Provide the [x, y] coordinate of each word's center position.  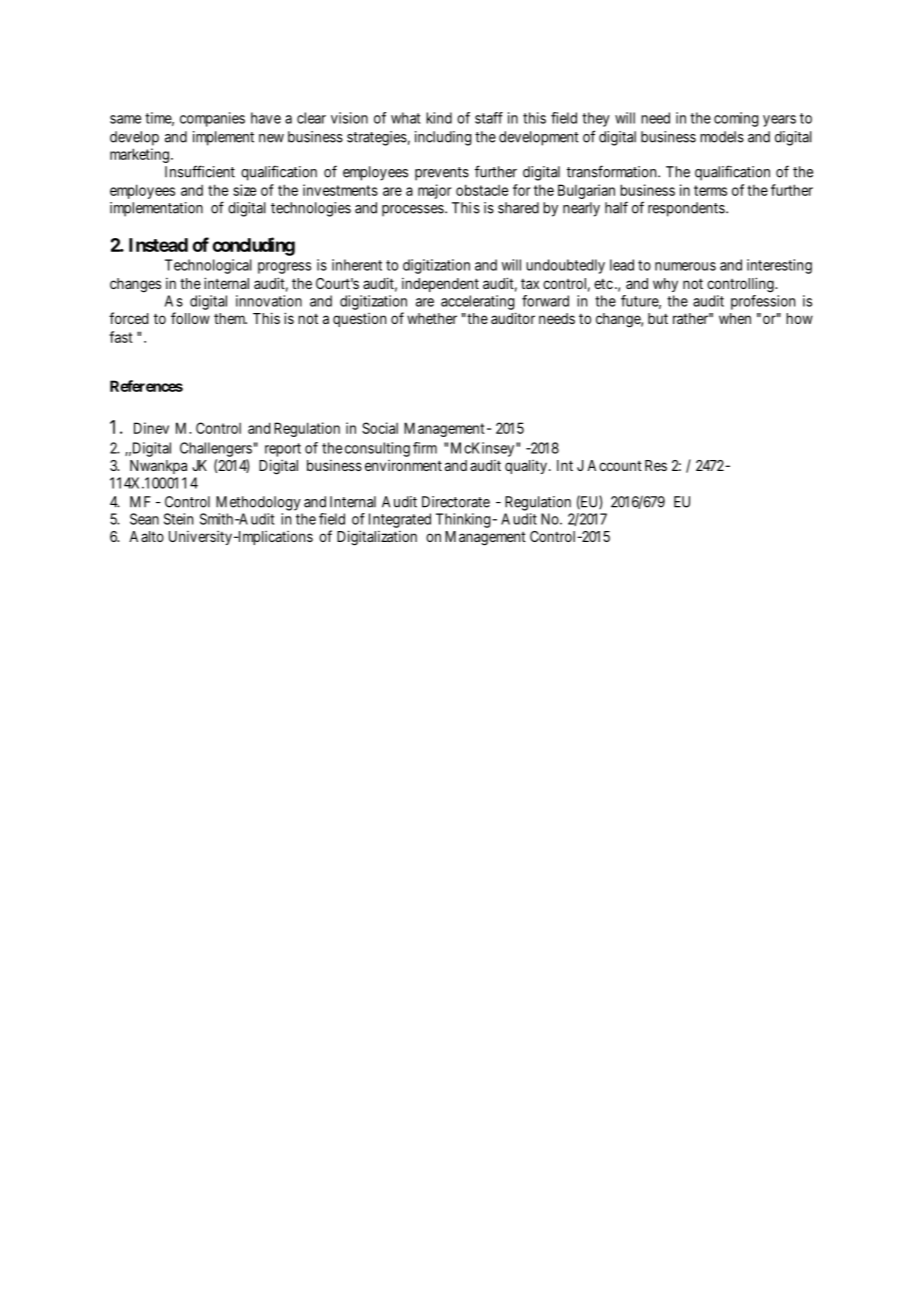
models [722, 137]
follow [190, 318]
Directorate [456, 502]
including [443, 138]
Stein [178, 519]
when [735, 318]
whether [432, 318]
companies [212, 119]
